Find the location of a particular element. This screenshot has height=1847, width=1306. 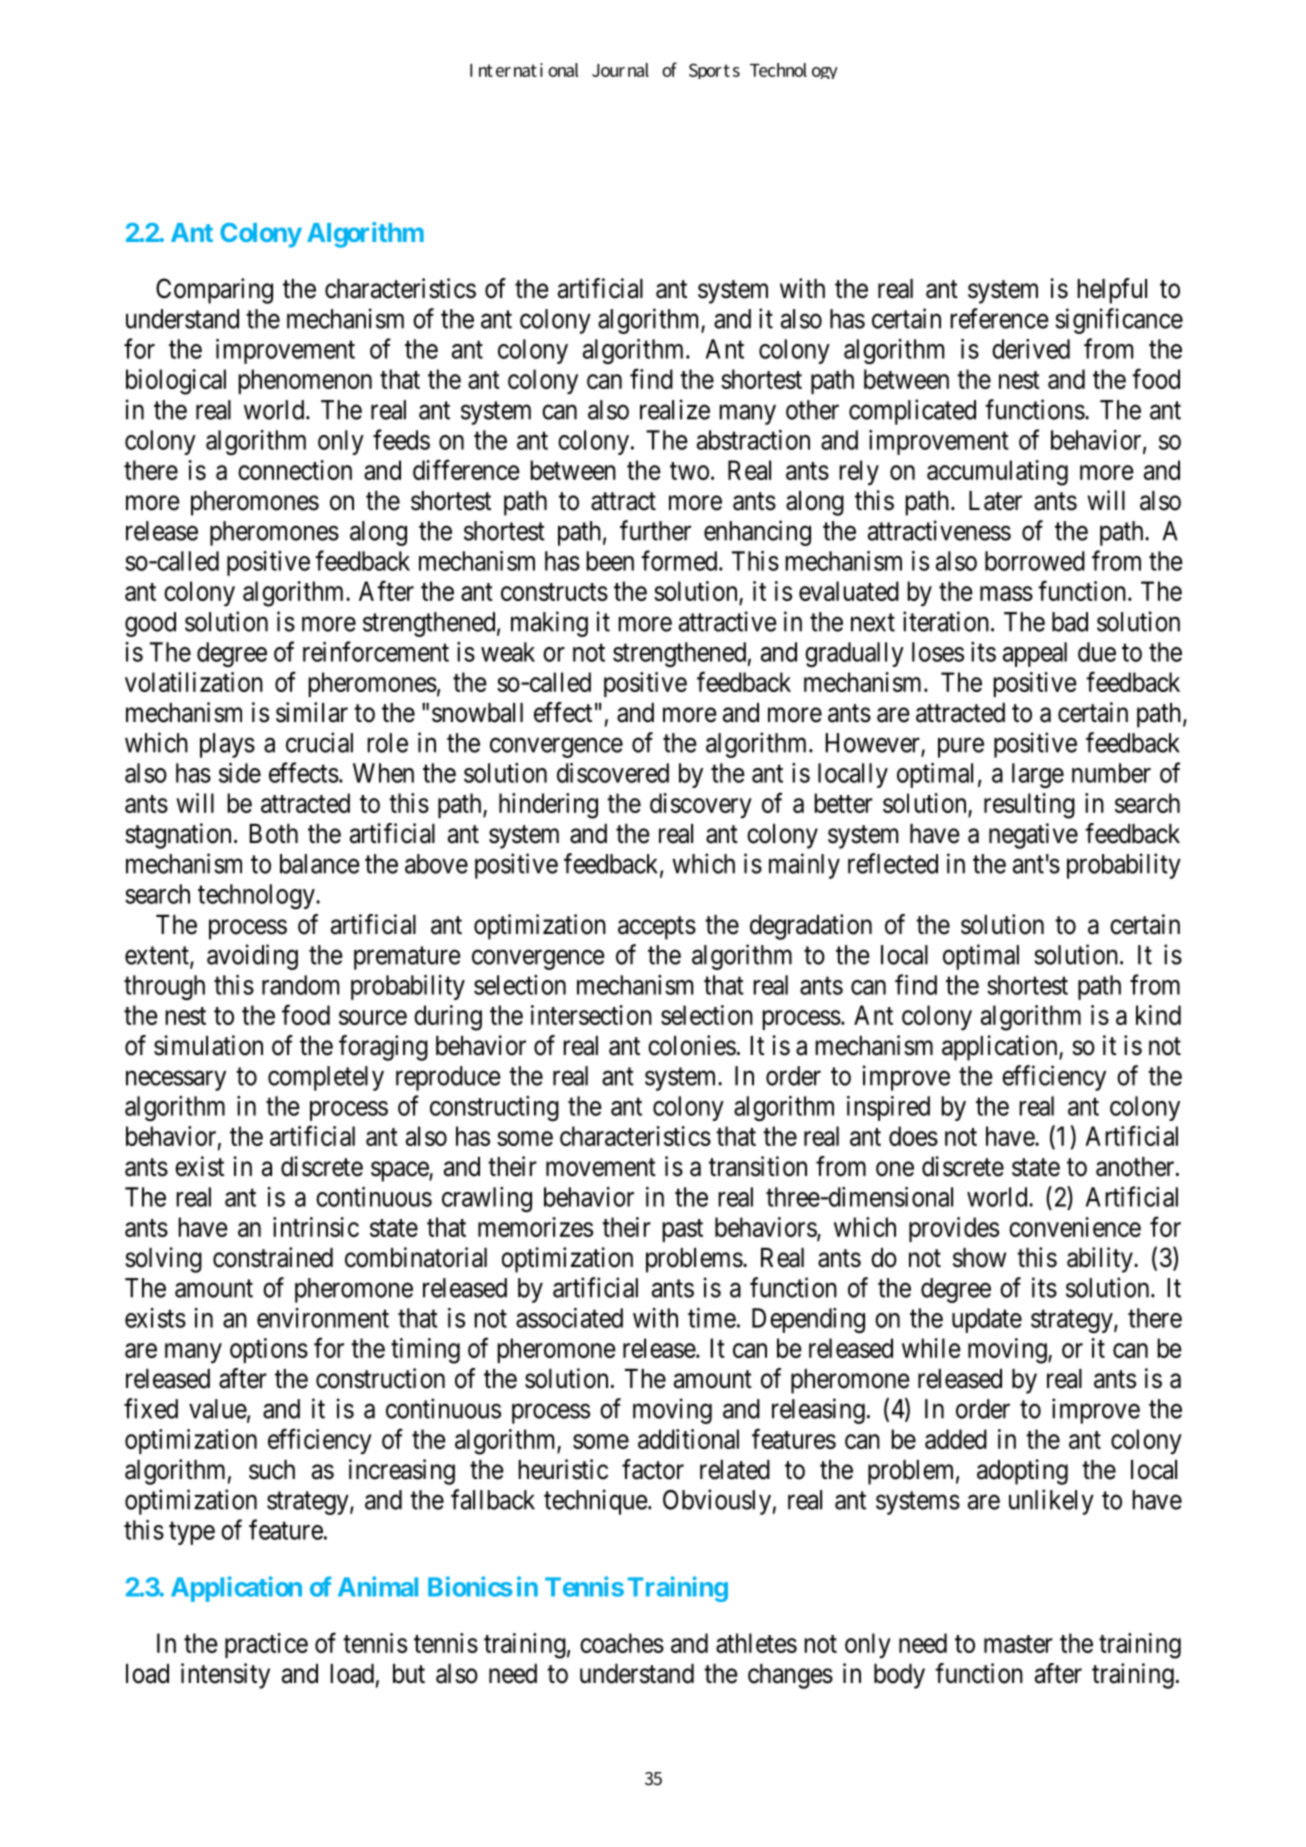

Both is located at coordinates (273, 834).
